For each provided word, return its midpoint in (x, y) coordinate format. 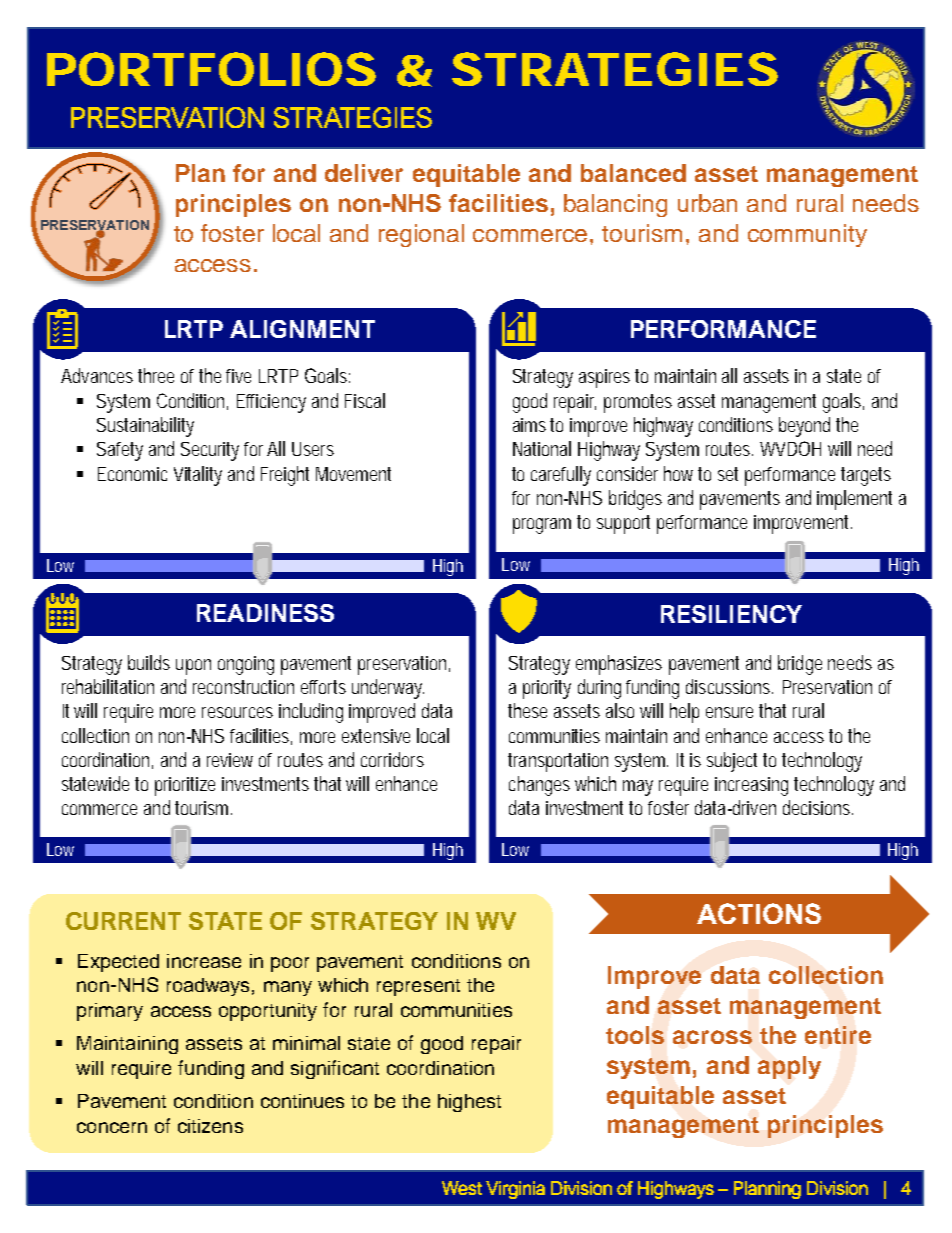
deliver (364, 173)
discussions (729, 686)
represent (418, 987)
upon (193, 667)
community (807, 235)
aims (529, 425)
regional (421, 235)
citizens (210, 1126)
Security (210, 451)
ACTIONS (759, 913)
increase (204, 961)
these (527, 710)
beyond (804, 427)
